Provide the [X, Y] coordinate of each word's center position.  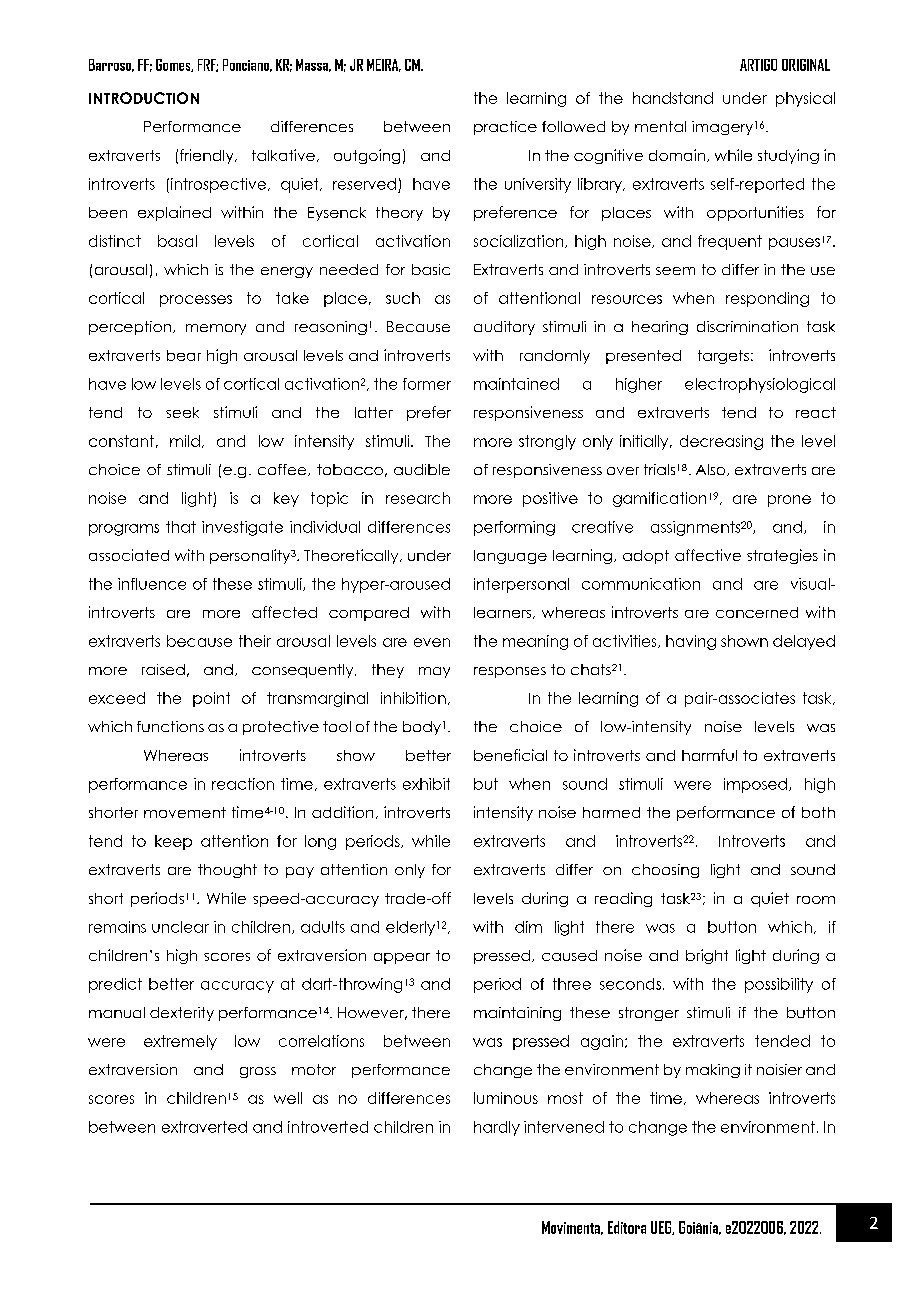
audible [422, 469]
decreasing [721, 442]
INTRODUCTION [144, 98]
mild [185, 441]
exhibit [426, 784]
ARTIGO [758, 65]
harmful [709, 755]
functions [170, 726]
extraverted [204, 1127]
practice [505, 128]
